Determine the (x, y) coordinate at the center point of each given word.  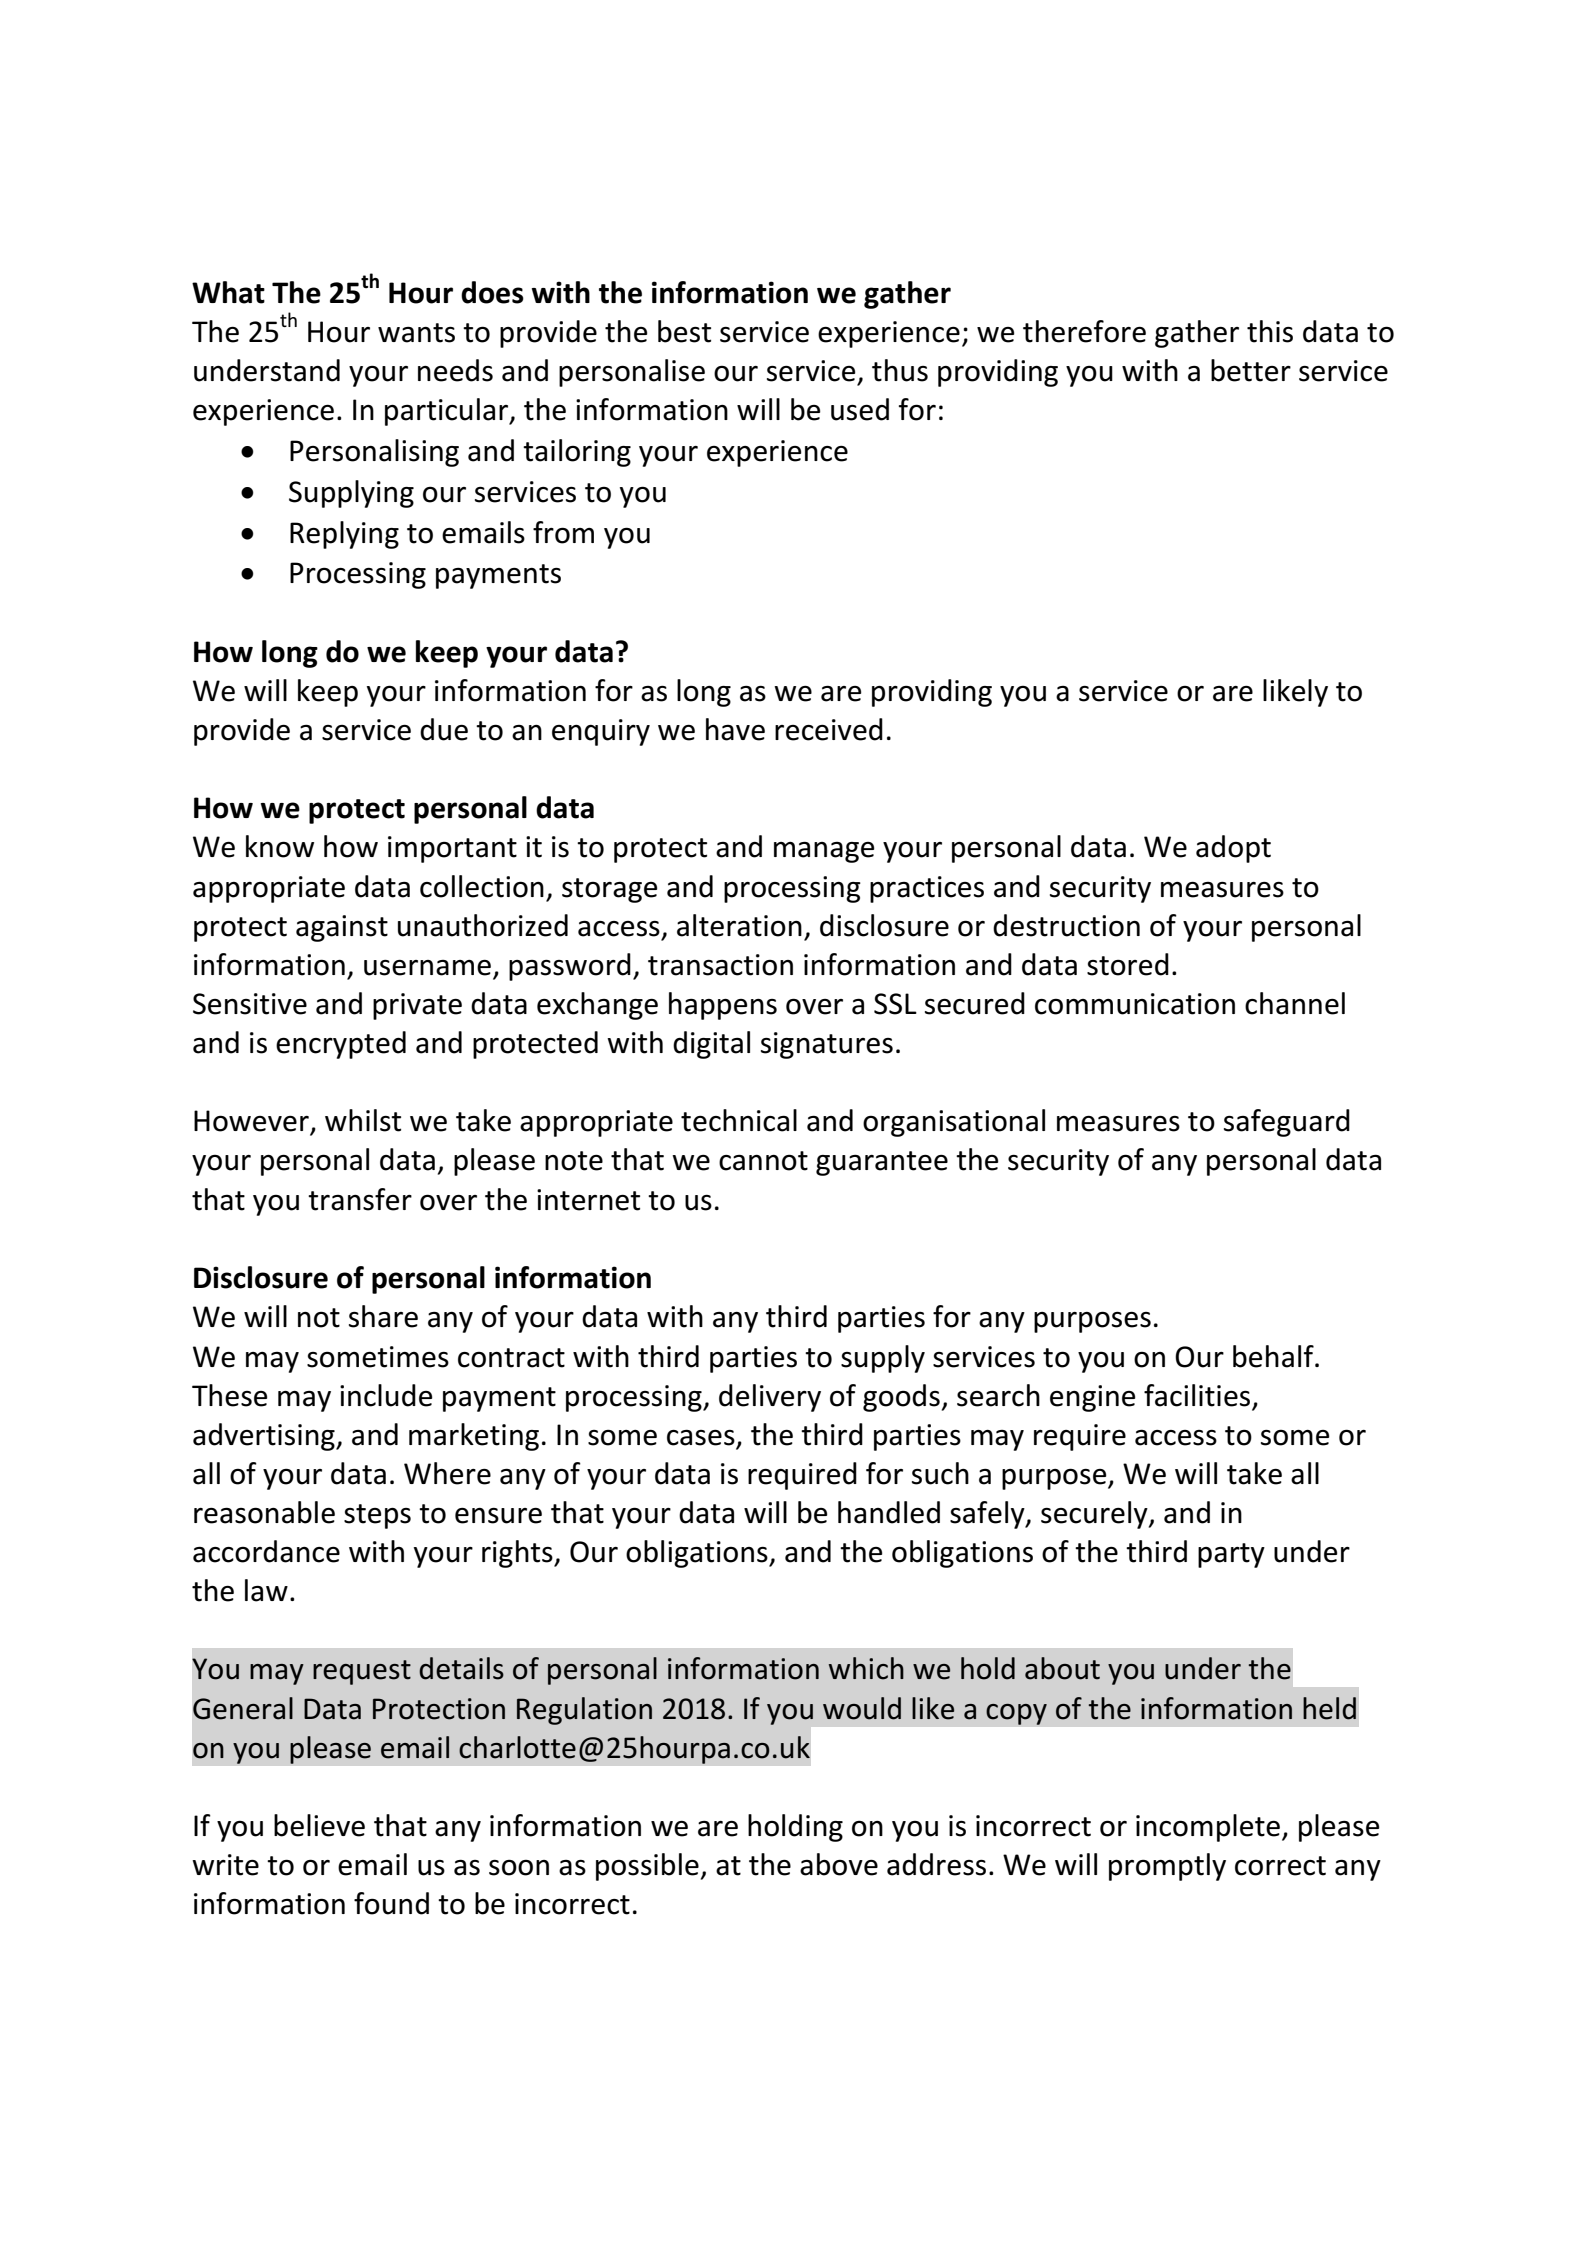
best (684, 331)
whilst (363, 1120)
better (1251, 370)
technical (739, 1120)
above (839, 1864)
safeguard (1287, 1123)
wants (416, 333)
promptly (1167, 1867)
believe (319, 1825)
